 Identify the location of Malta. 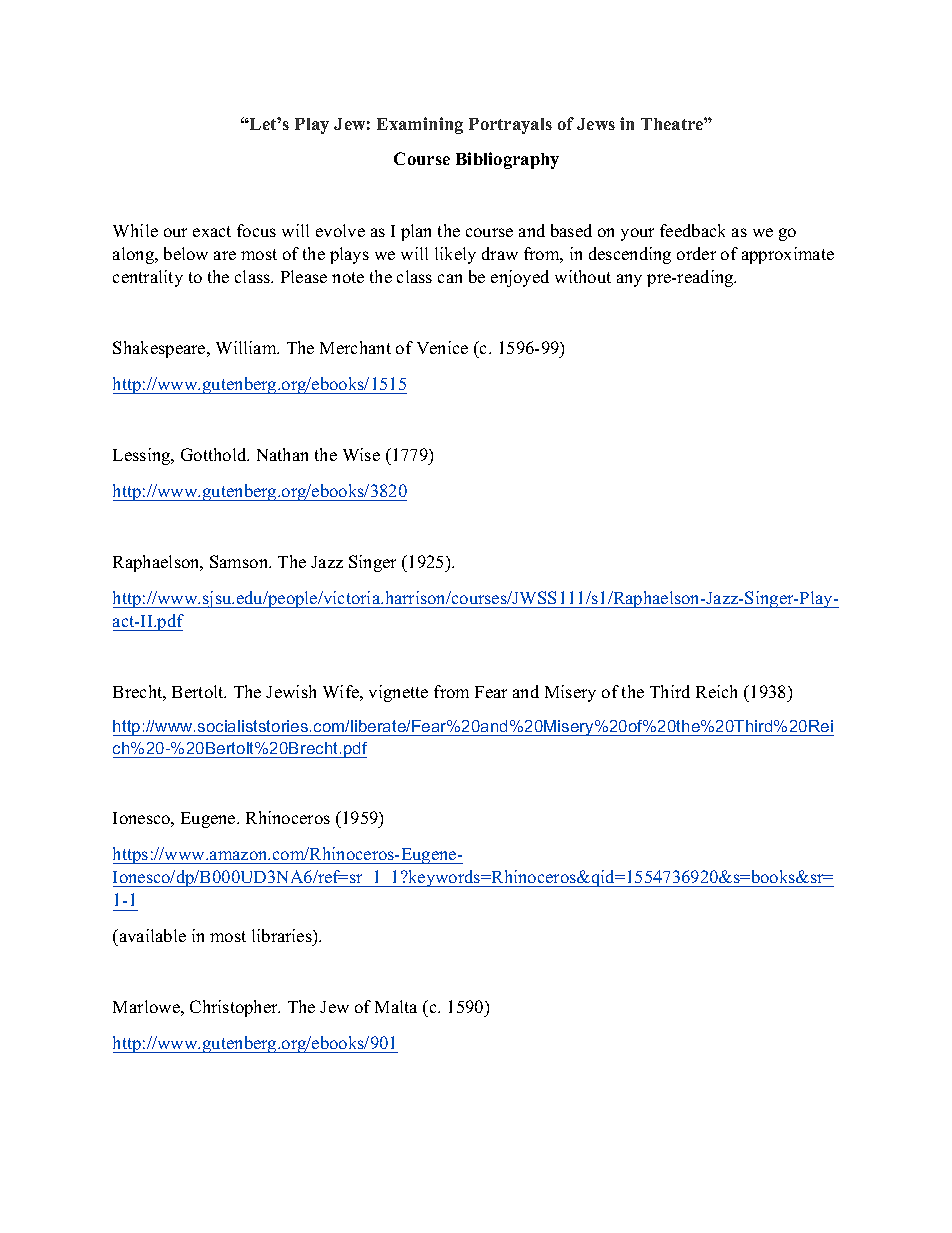
(396, 1006).
